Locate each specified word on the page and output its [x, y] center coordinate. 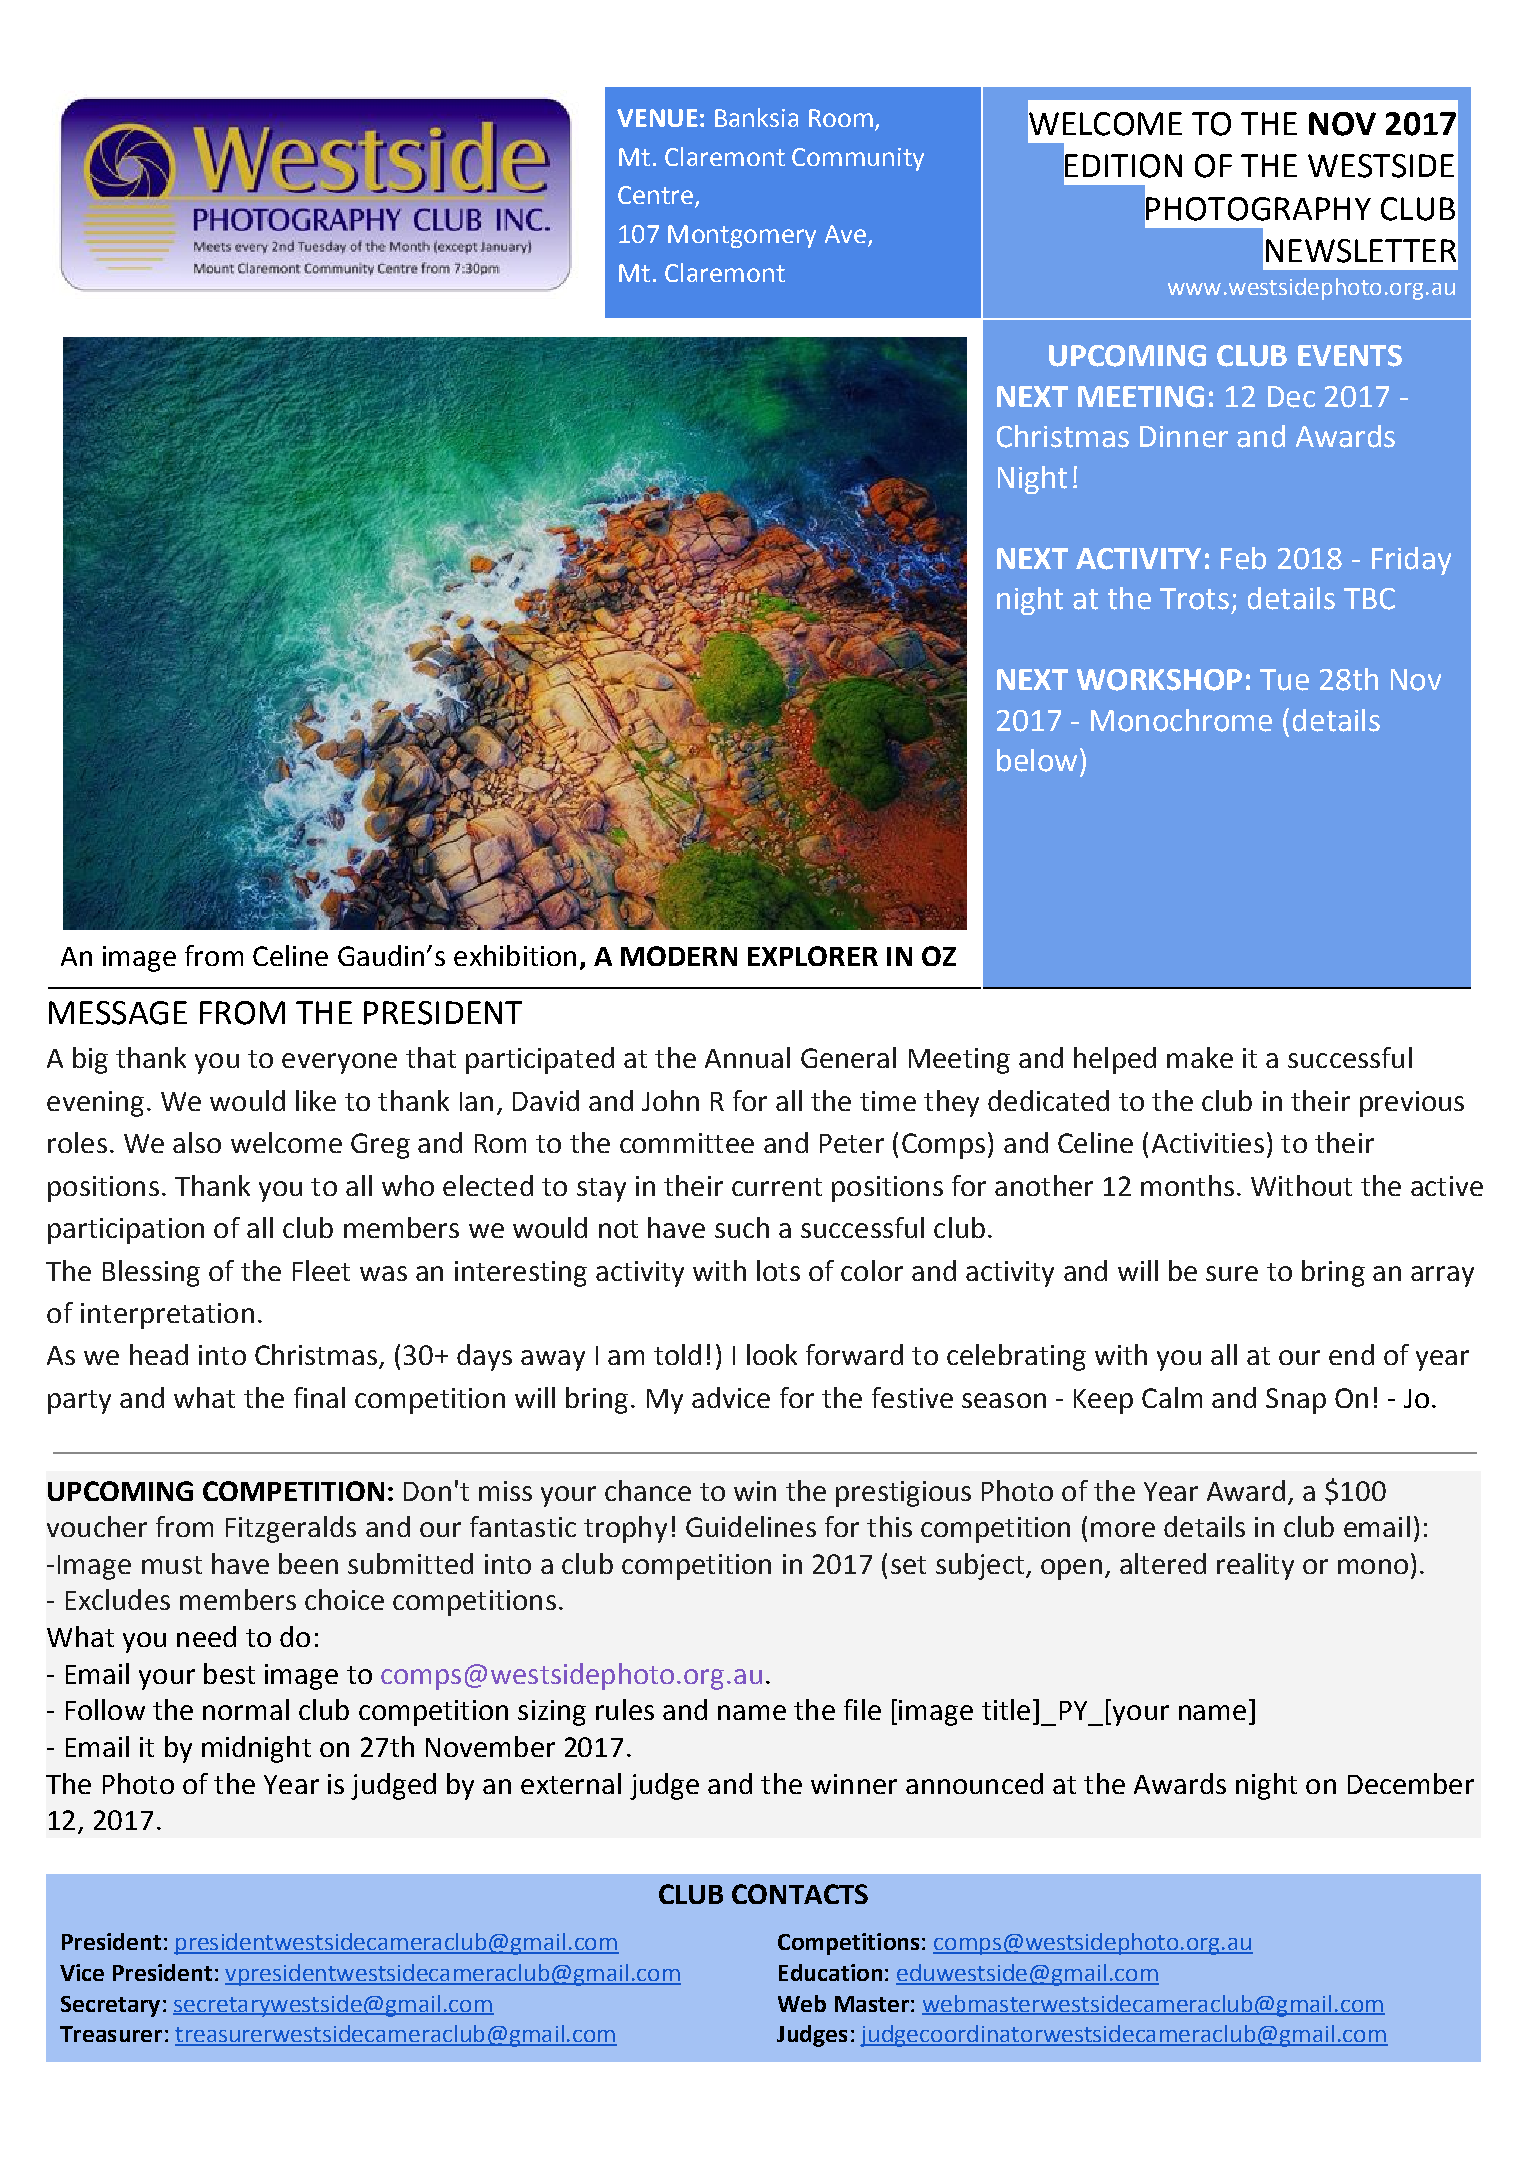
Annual [747, 1057]
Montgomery [742, 236]
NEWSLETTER [1361, 251]
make [1200, 1057]
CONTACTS [800, 1894]
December [1411, 1783]
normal [246, 1709]
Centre [657, 196]
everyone [339, 1063]
